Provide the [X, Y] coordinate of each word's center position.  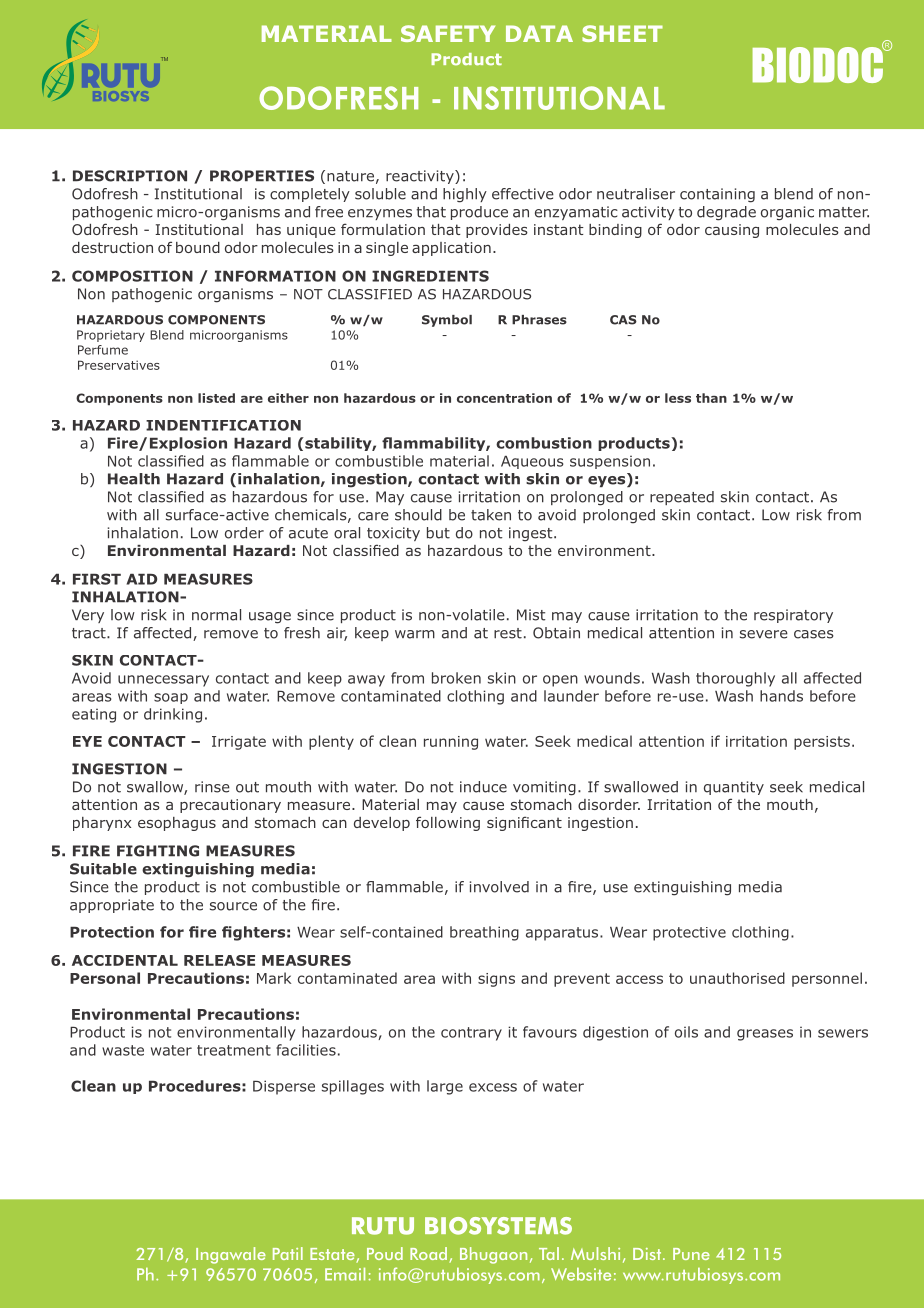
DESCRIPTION [130, 176]
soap [171, 698]
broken [456, 678]
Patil [288, 1253]
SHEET [622, 33]
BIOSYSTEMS [498, 1226]
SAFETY [448, 33]
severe [764, 634]
